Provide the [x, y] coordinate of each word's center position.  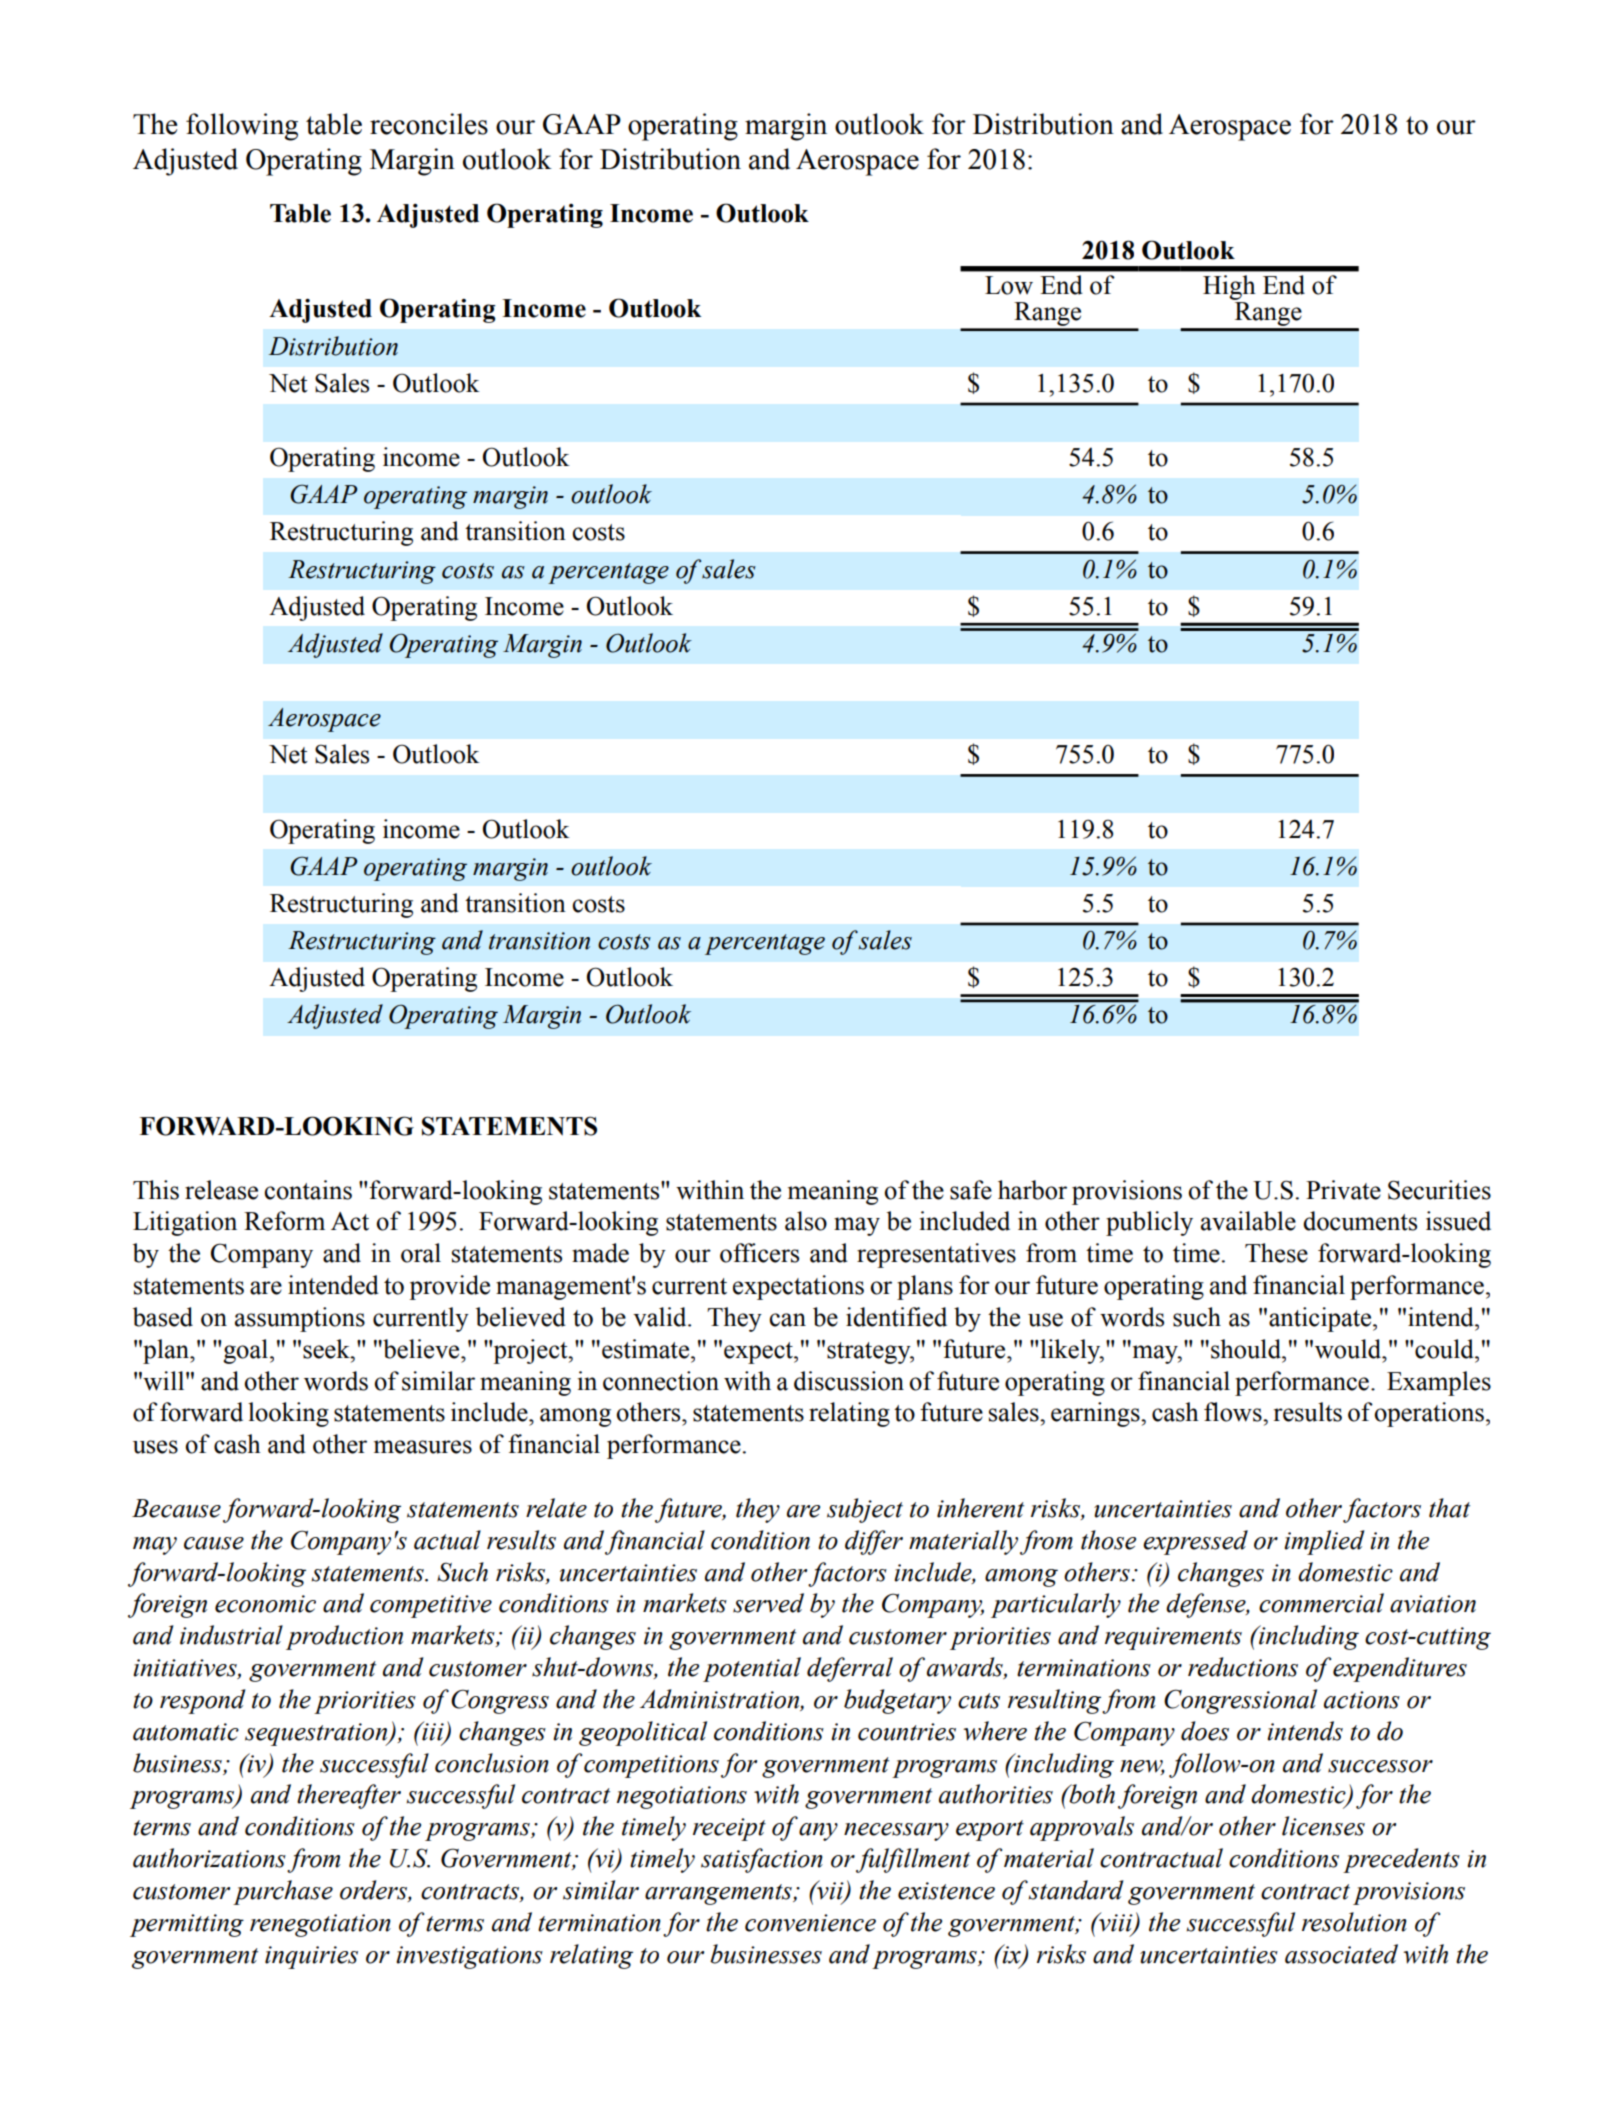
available [1248, 1221]
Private [1343, 1190]
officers [759, 1253]
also [806, 1221]
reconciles [429, 124]
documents [1360, 1221]
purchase [283, 1892]
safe [971, 1190]
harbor [1032, 1190]
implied [1324, 1542]
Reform [284, 1221]
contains [308, 1190]
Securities [1439, 1190]
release [221, 1190]
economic [265, 1604]
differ [874, 1542]
